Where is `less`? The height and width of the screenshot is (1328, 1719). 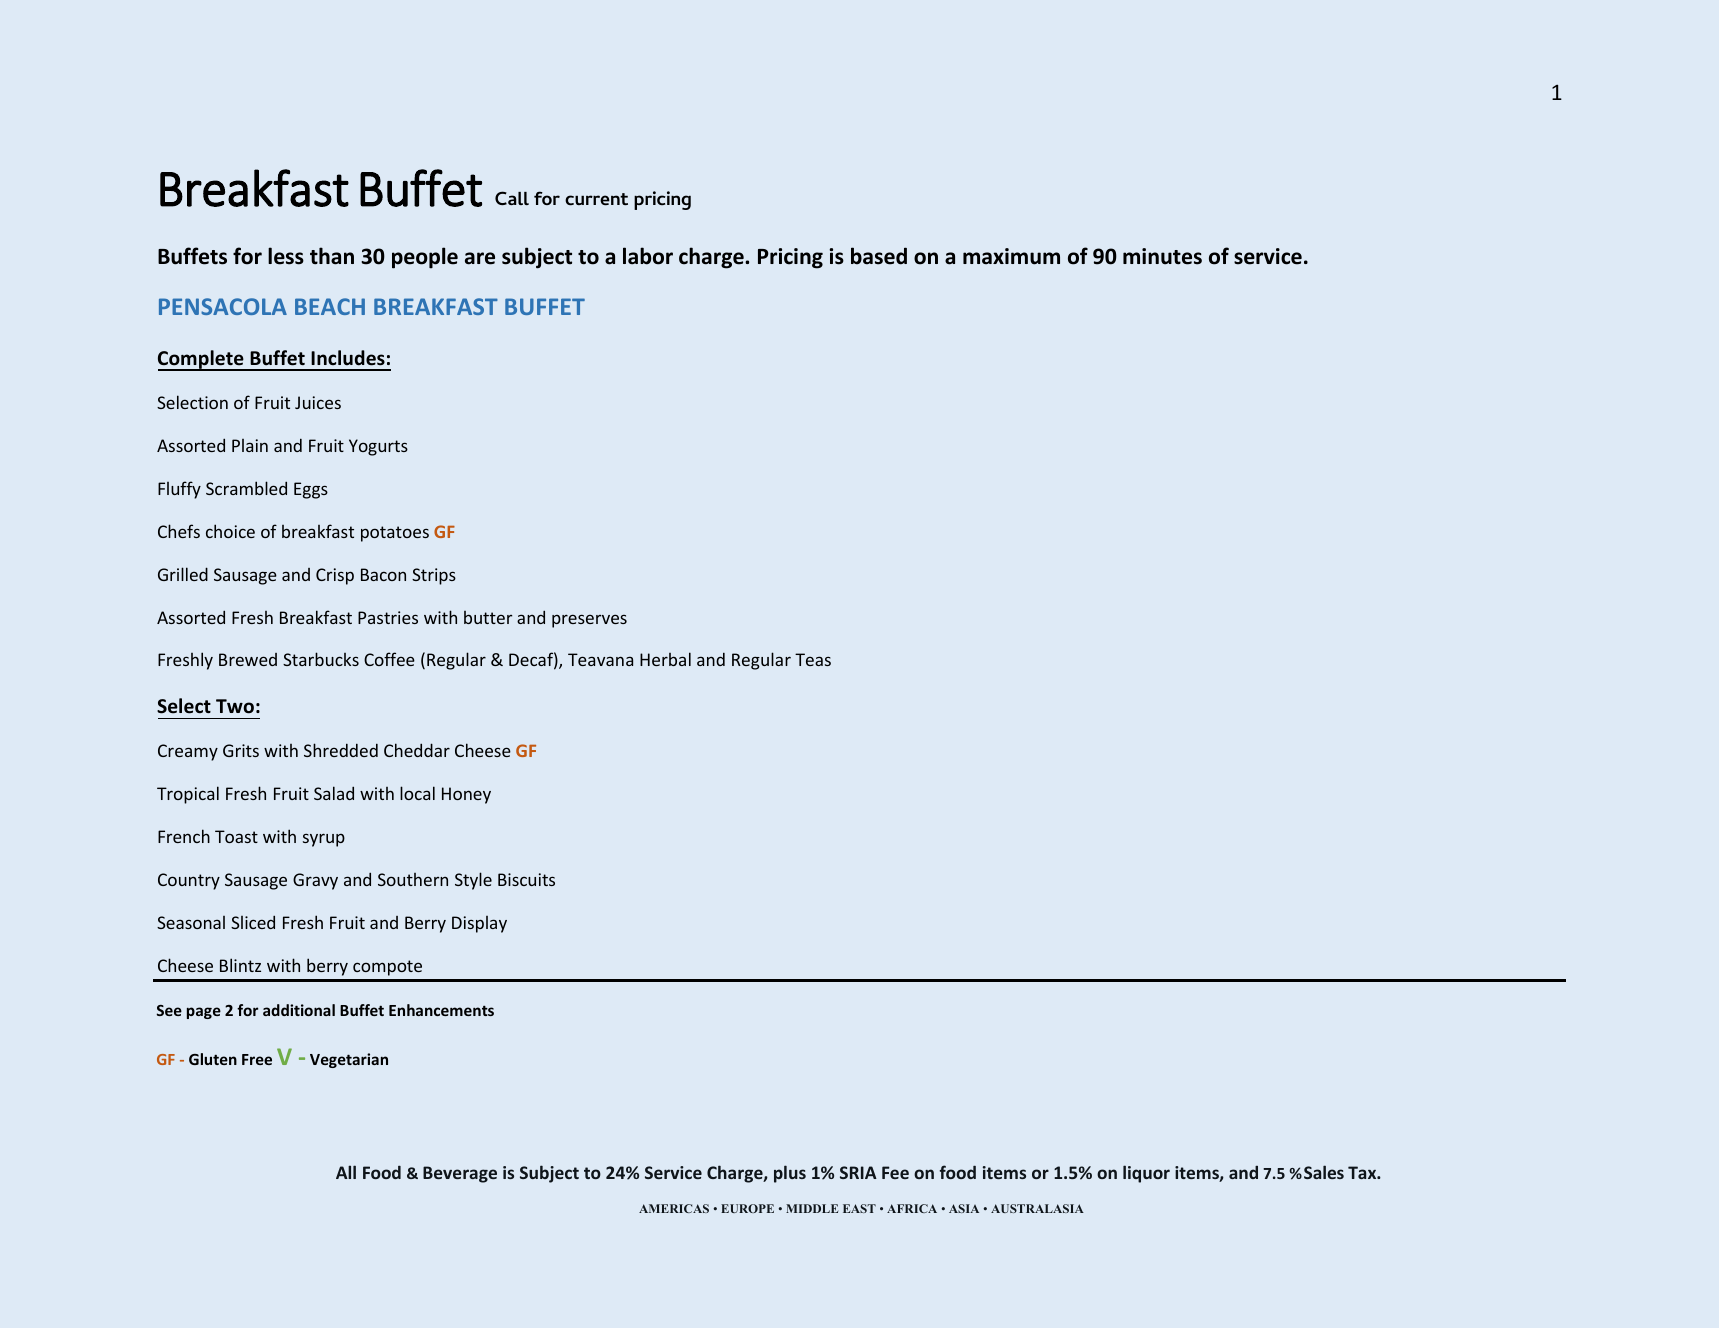
less is located at coordinates (286, 256).
